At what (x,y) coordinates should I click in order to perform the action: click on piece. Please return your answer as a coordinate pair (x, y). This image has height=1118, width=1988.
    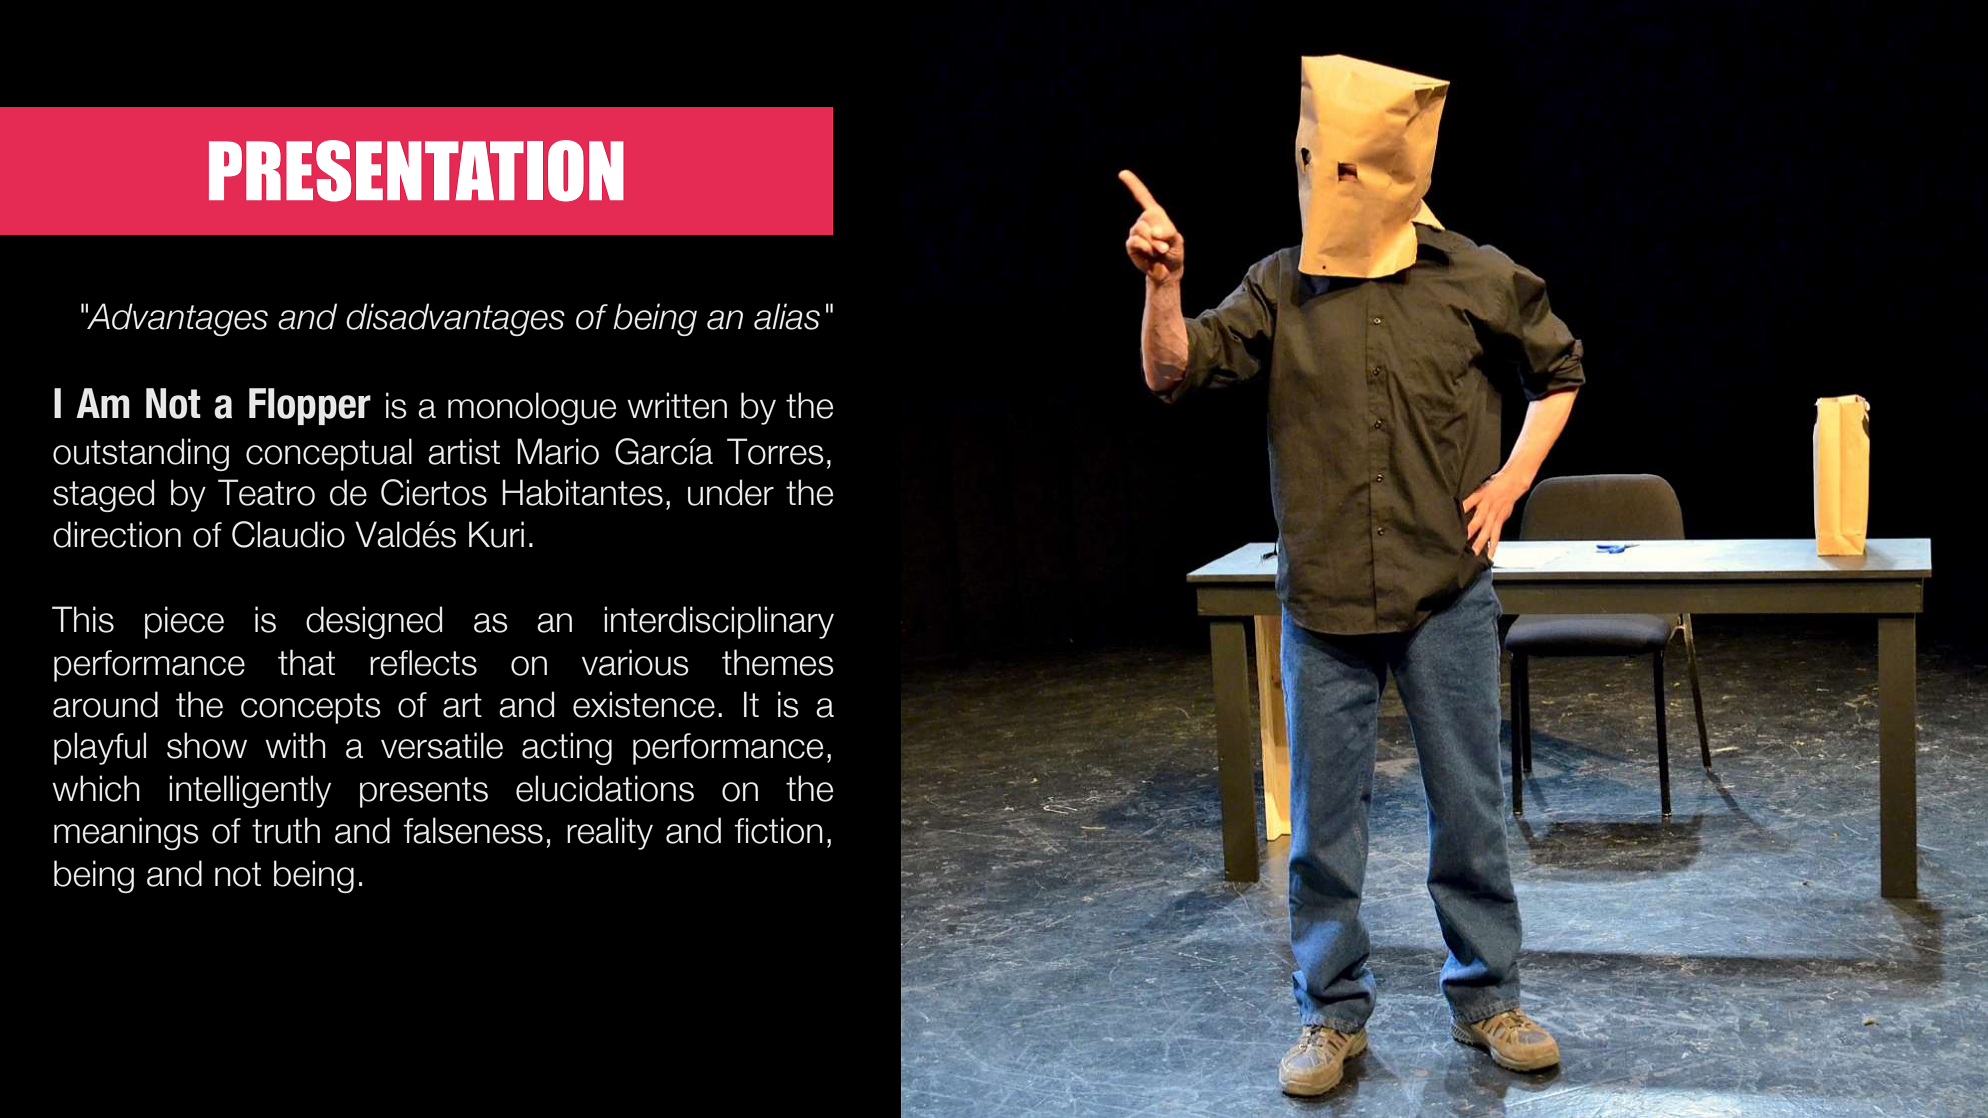
    Looking at the image, I should click on (184, 622).
